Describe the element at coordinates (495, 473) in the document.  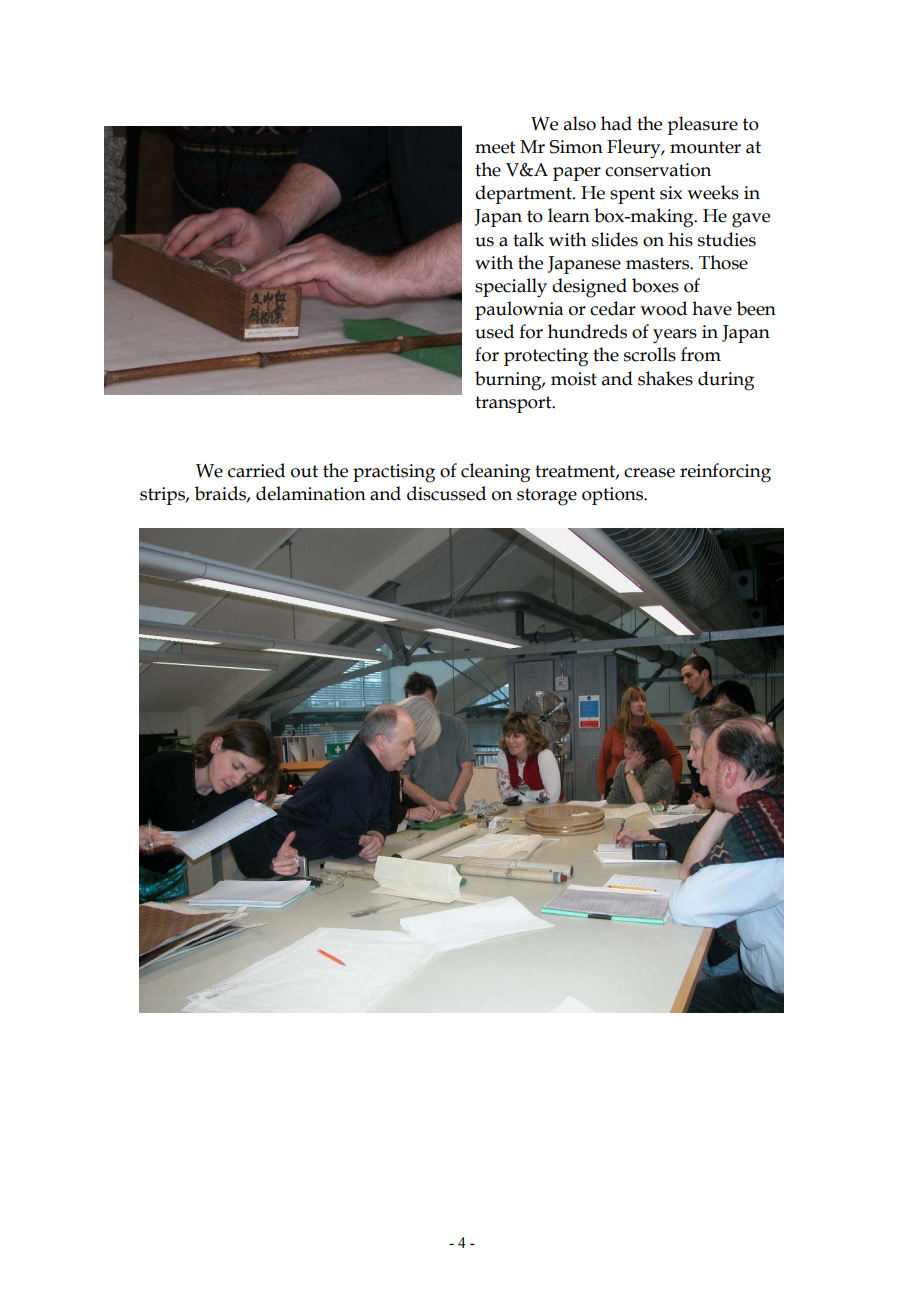
I see `cleaning` at that location.
